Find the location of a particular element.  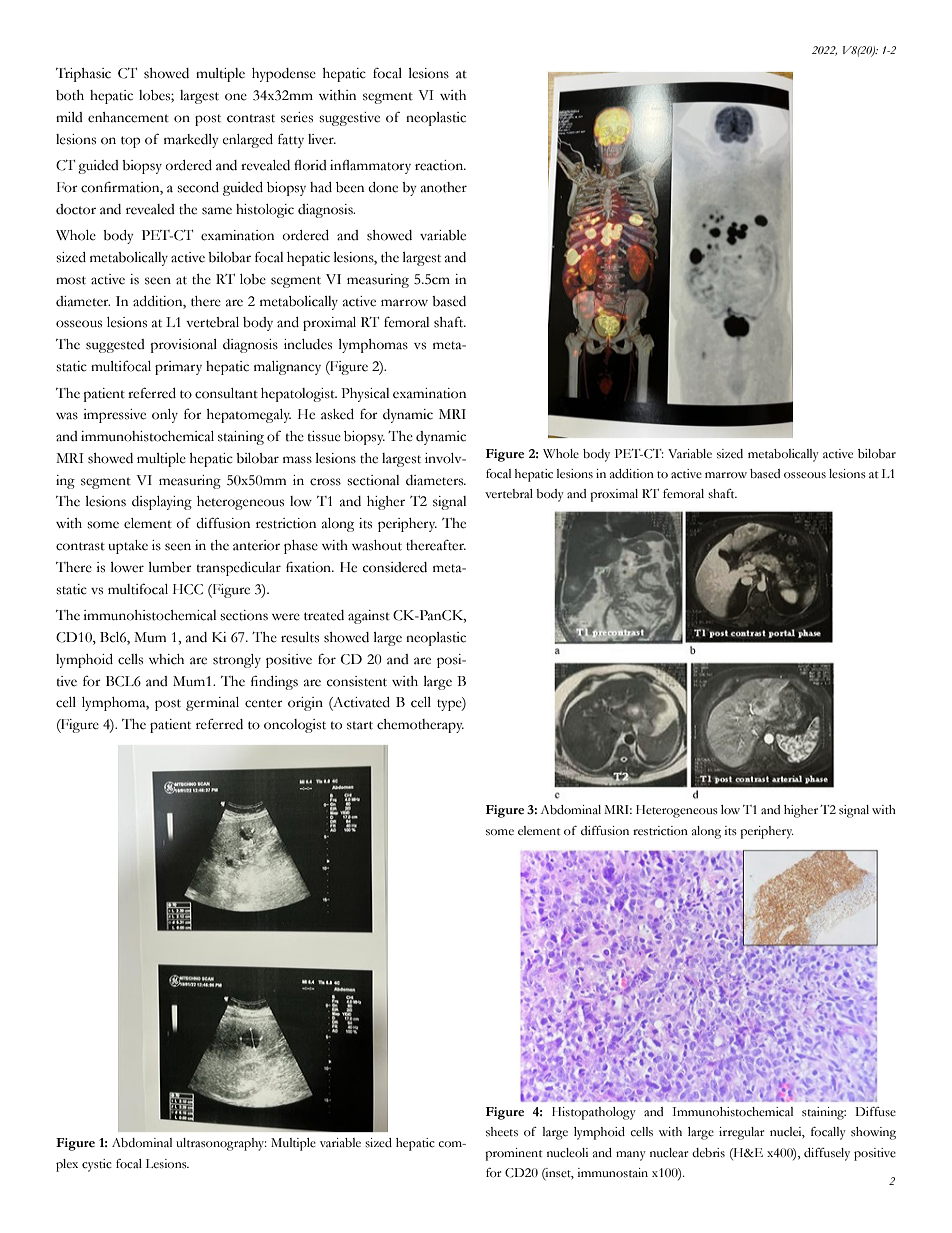

markedly is located at coordinates (191, 141).
